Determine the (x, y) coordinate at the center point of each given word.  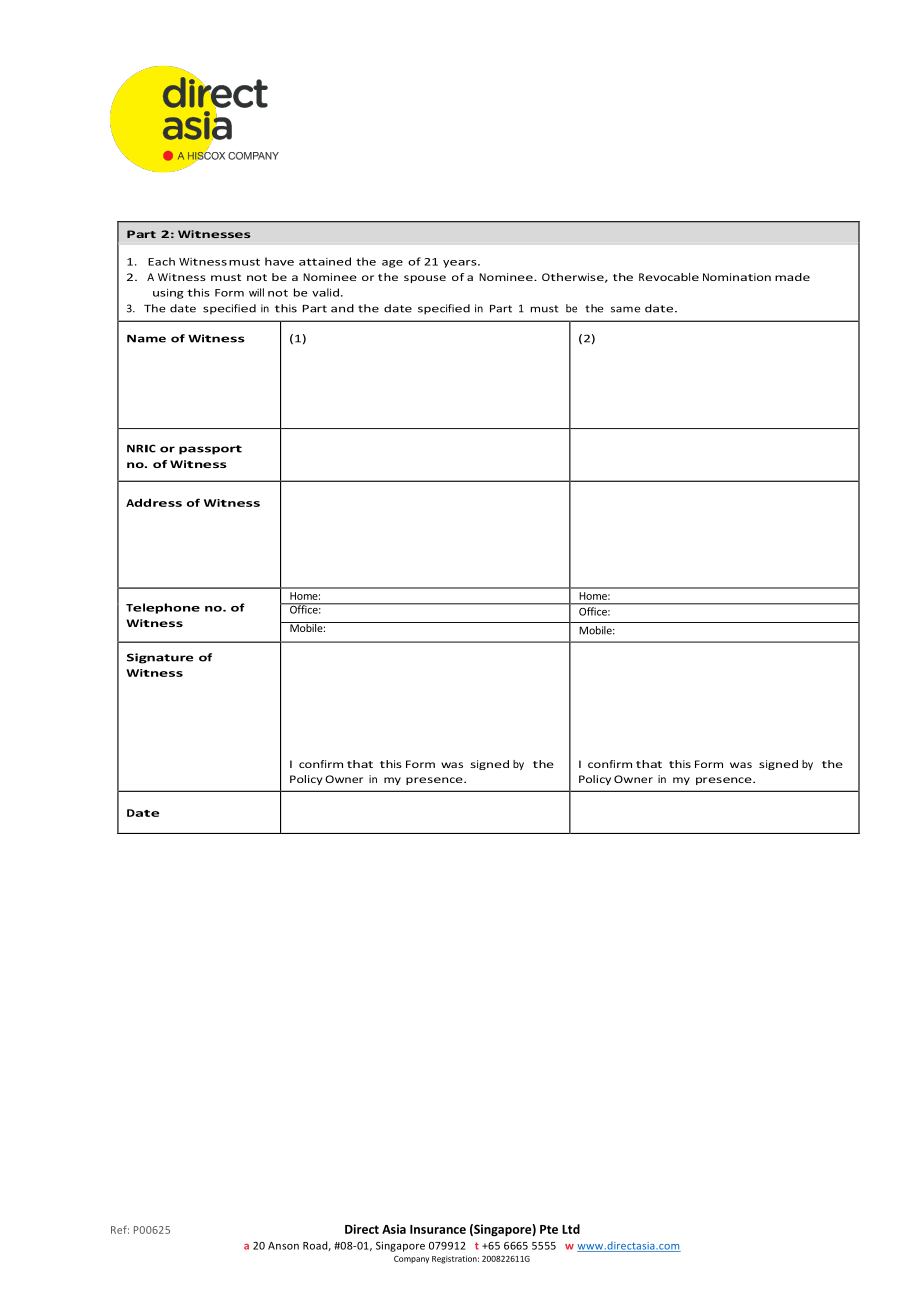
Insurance (438, 1229)
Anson (283, 1246)
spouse (425, 279)
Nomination (737, 277)
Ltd (571, 1229)
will (256, 292)
